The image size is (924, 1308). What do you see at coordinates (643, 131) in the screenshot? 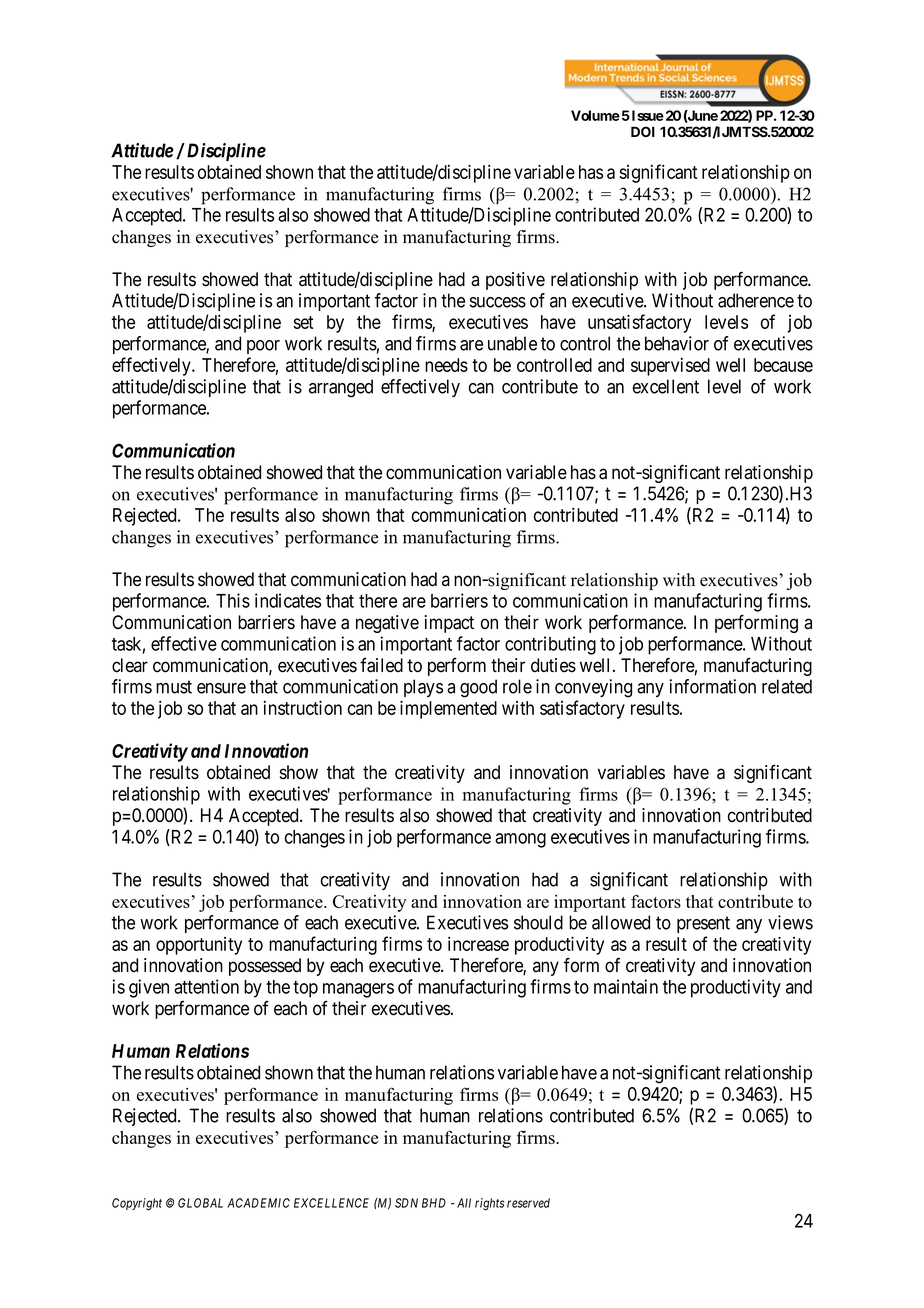
I see `DOI` at bounding box center [643, 131].
